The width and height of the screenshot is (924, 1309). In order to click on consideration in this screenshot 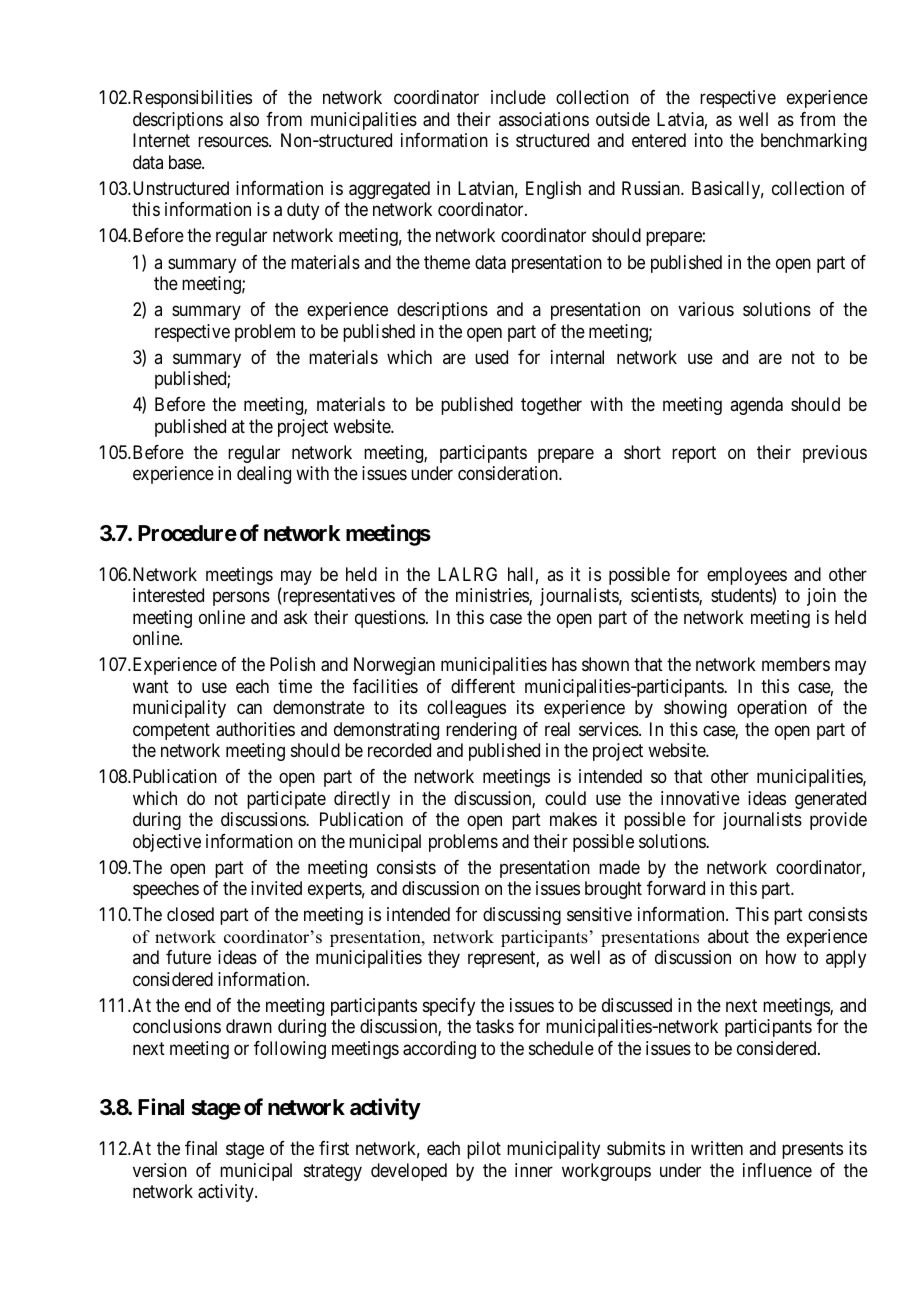, I will do `click(509, 473)`.
